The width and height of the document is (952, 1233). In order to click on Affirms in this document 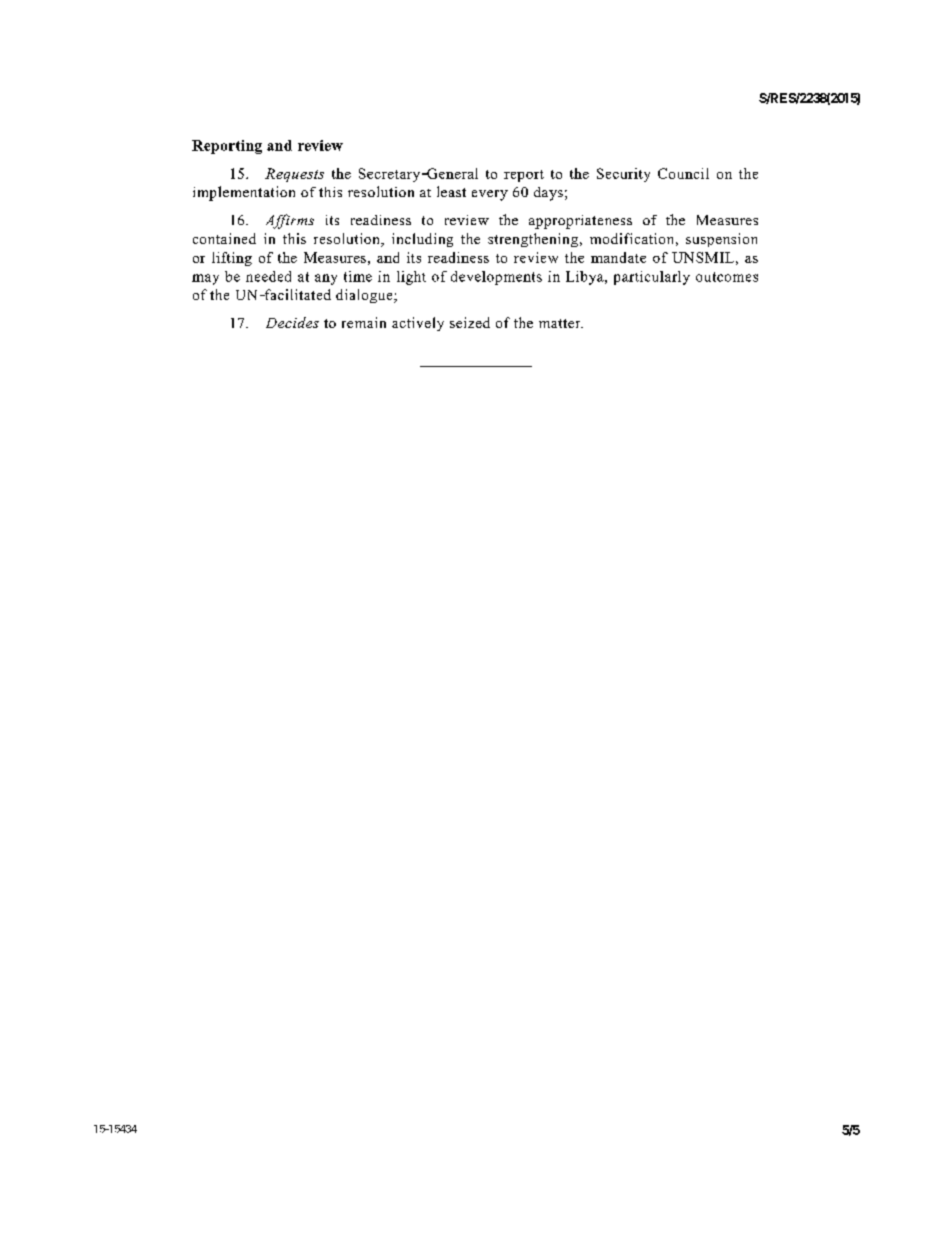, I will do `click(290, 221)`.
